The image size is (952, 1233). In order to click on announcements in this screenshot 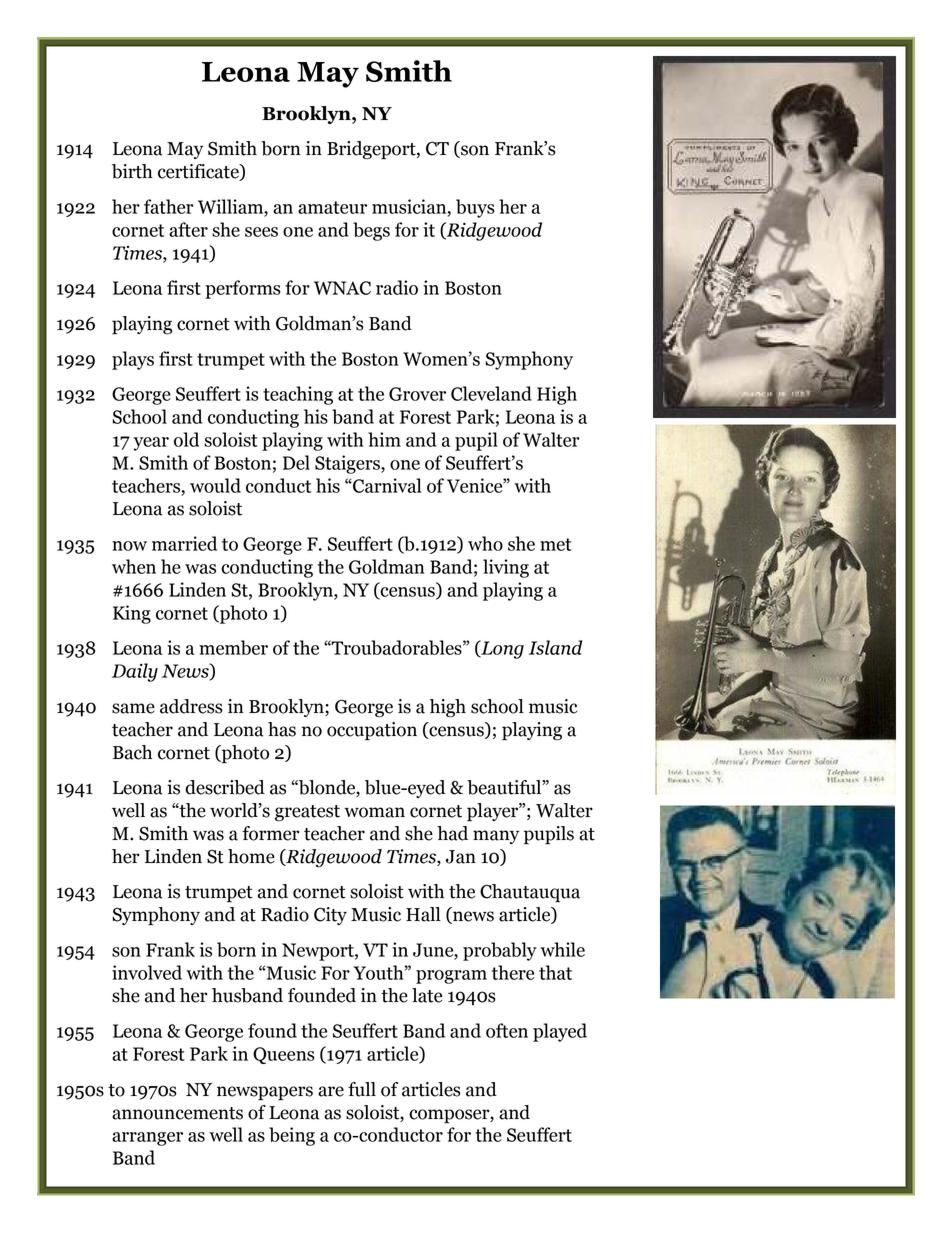, I will do `click(177, 1113)`.
